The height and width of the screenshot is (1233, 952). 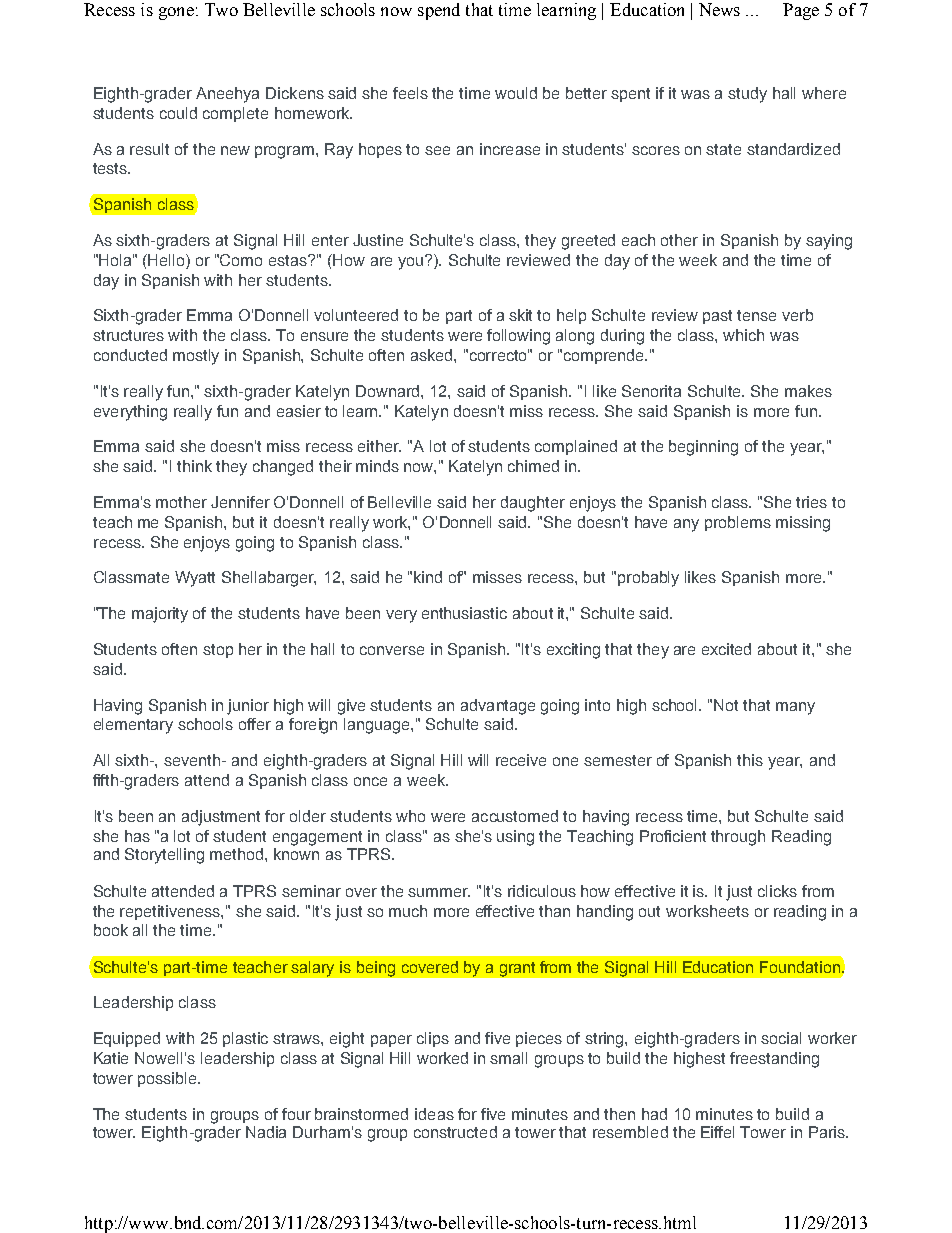 What do you see at coordinates (433, 355) in the screenshot?
I see `asked` at bounding box center [433, 355].
